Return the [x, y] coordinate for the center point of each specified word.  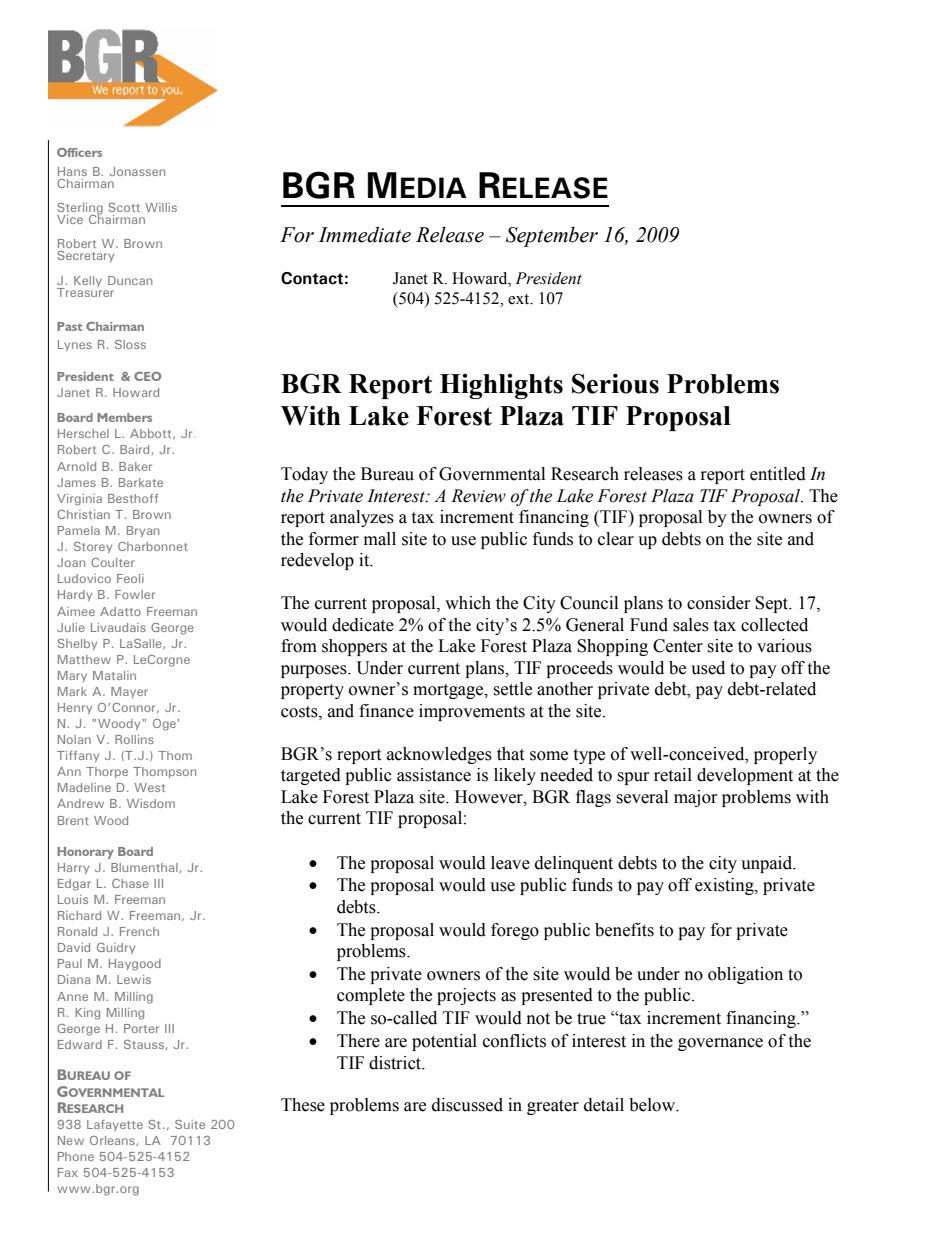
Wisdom [151, 803]
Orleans [113, 1141]
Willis [161, 207]
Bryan [143, 531]
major [695, 798]
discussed [467, 1105]
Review [478, 496]
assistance [434, 775]
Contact [312, 278]
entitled [778, 474]
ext [520, 299]
